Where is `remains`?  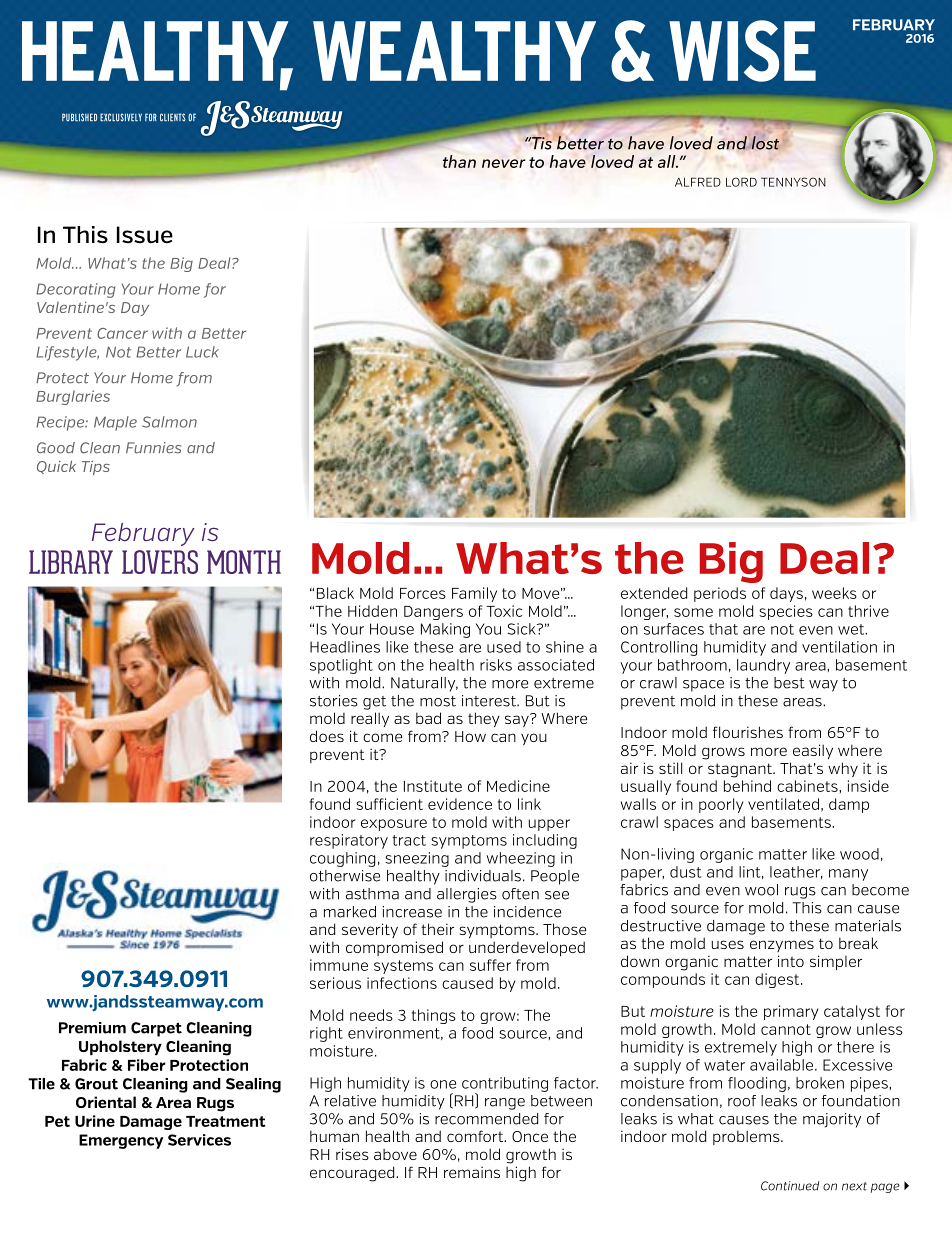
remains is located at coordinates (472, 1172).
